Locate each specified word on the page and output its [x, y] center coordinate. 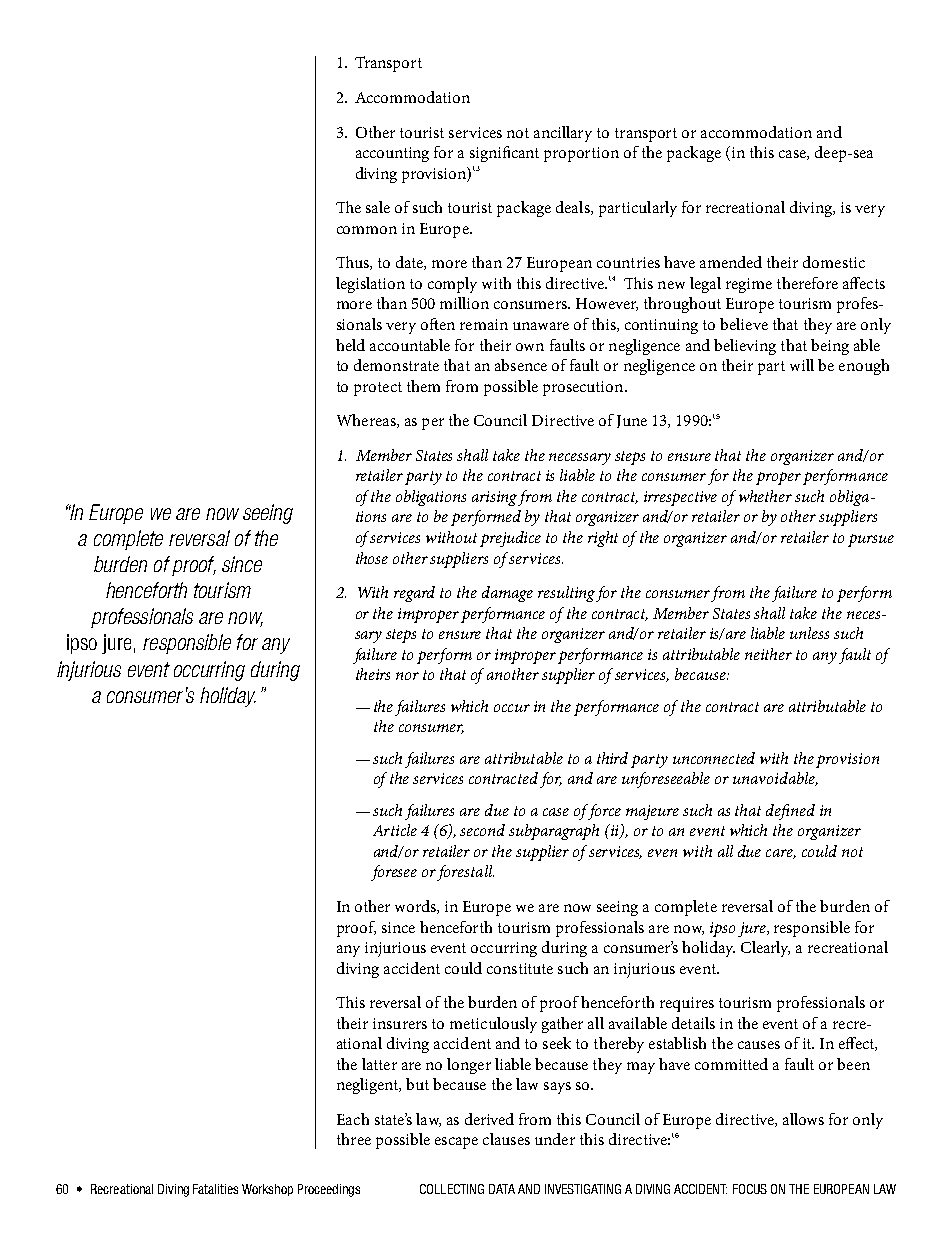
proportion [581, 154]
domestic [834, 262]
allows [803, 1119]
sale [378, 207]
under [555, 1139]
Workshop [267, 1190]
